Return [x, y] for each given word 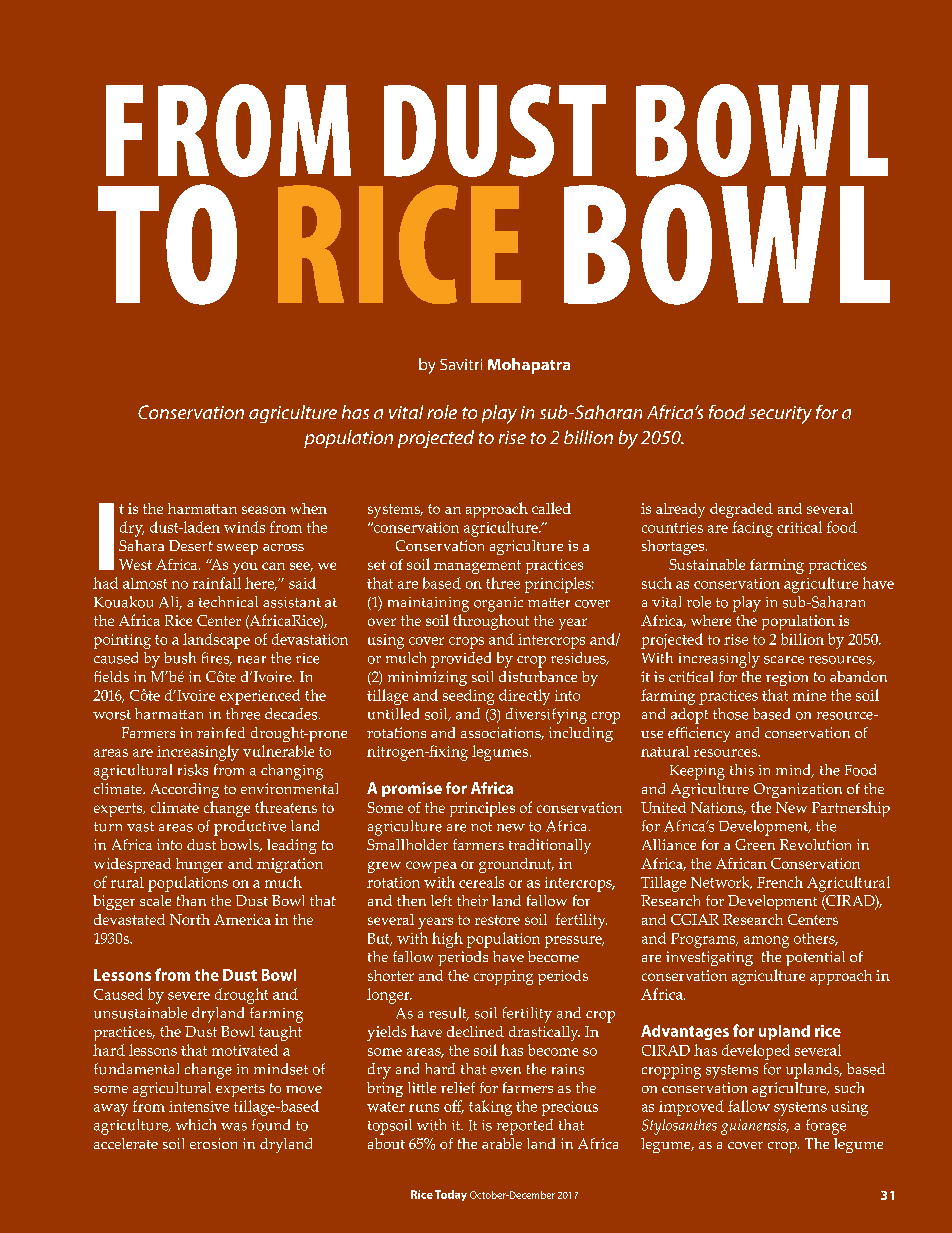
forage [826, 1127]
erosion [213, 1143]
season [264, 510]
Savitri [461, 364]
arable [502, 1143]
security [780, 415]
